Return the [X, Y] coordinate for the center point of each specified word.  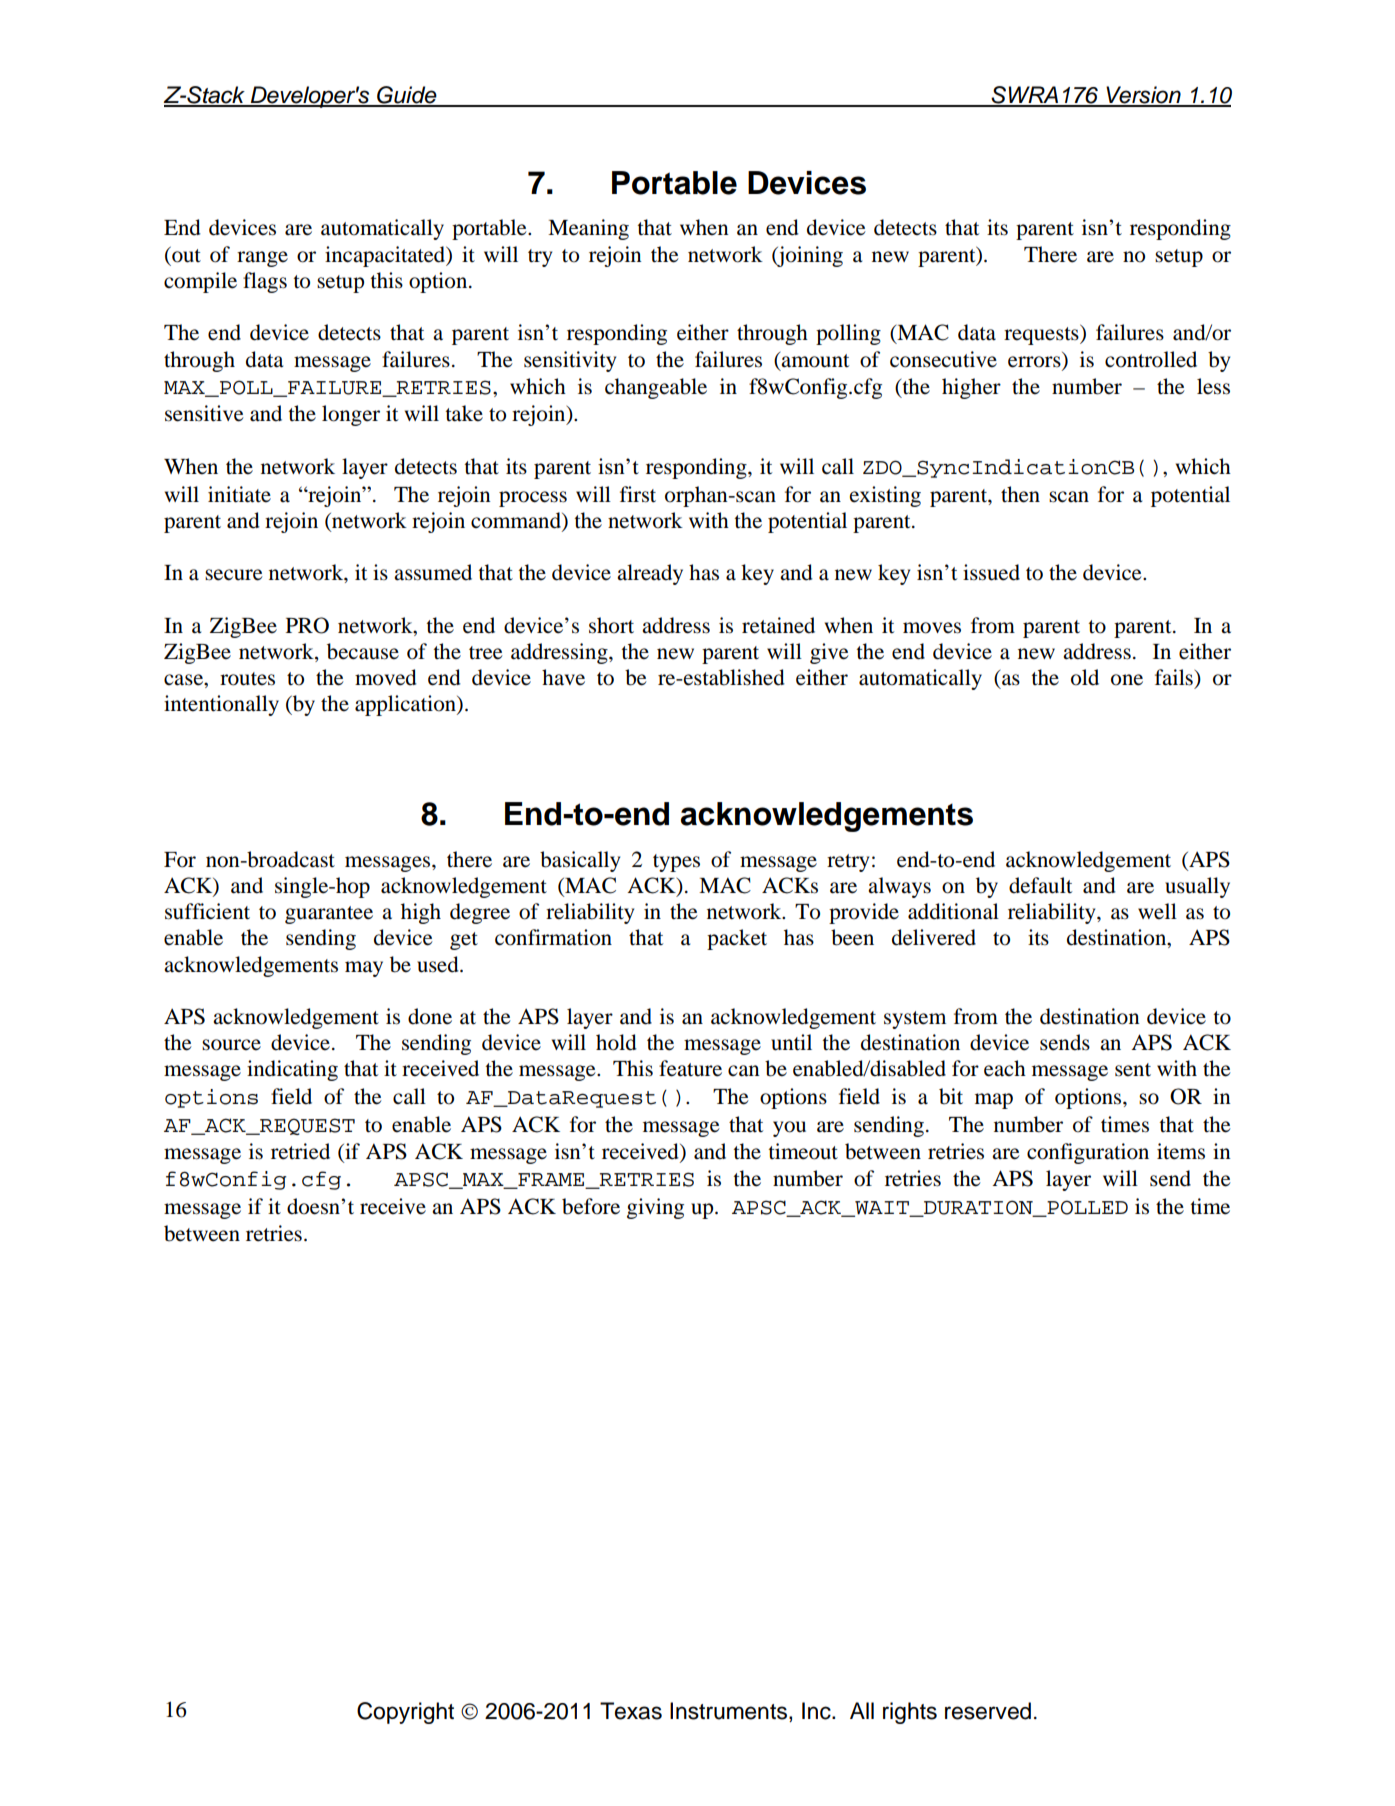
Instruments [728, 1711]
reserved [988, 1711]
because [363, 651]
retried [300, 1151]
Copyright [405, 1713]
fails [1175, 677]
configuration [1088, 1153]
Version [1143, 96]
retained [778, 625]
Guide [407, 96]
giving [655, 1208]
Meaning [588, 229]
